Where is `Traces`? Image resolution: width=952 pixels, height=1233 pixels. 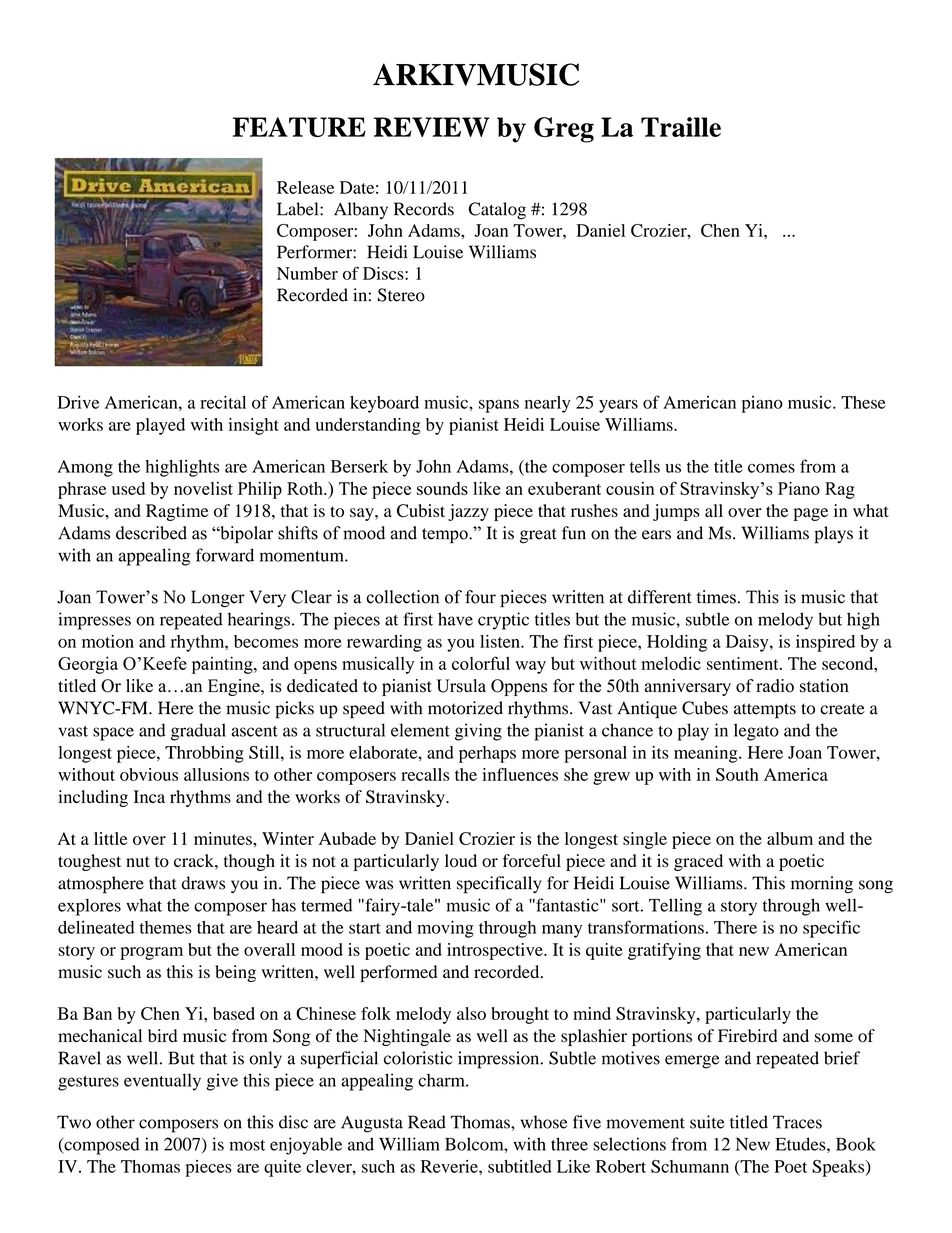
Traces is located at coordinates (797, 1122).
